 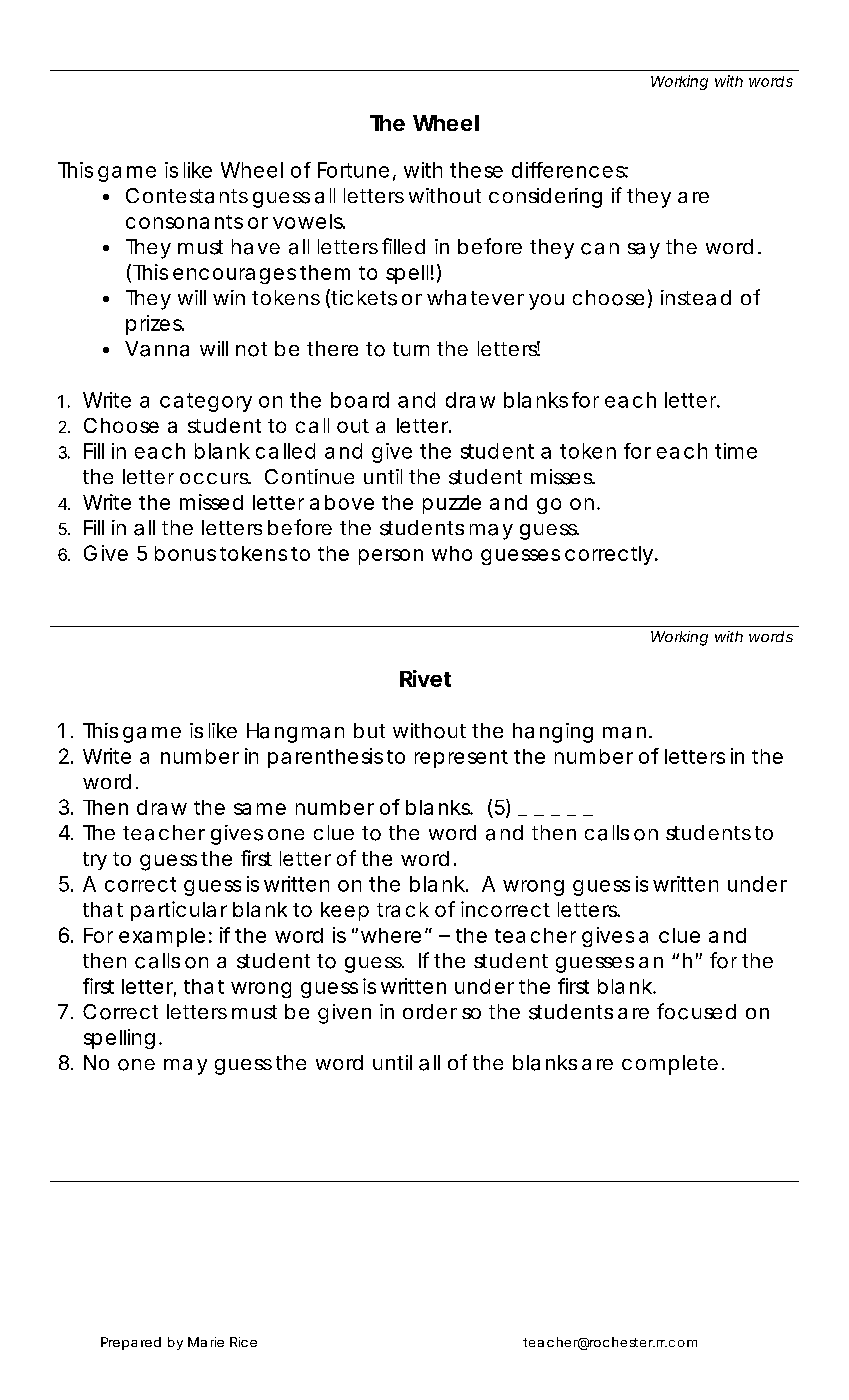 I want to click on particular, so click(x=179, y=911).
